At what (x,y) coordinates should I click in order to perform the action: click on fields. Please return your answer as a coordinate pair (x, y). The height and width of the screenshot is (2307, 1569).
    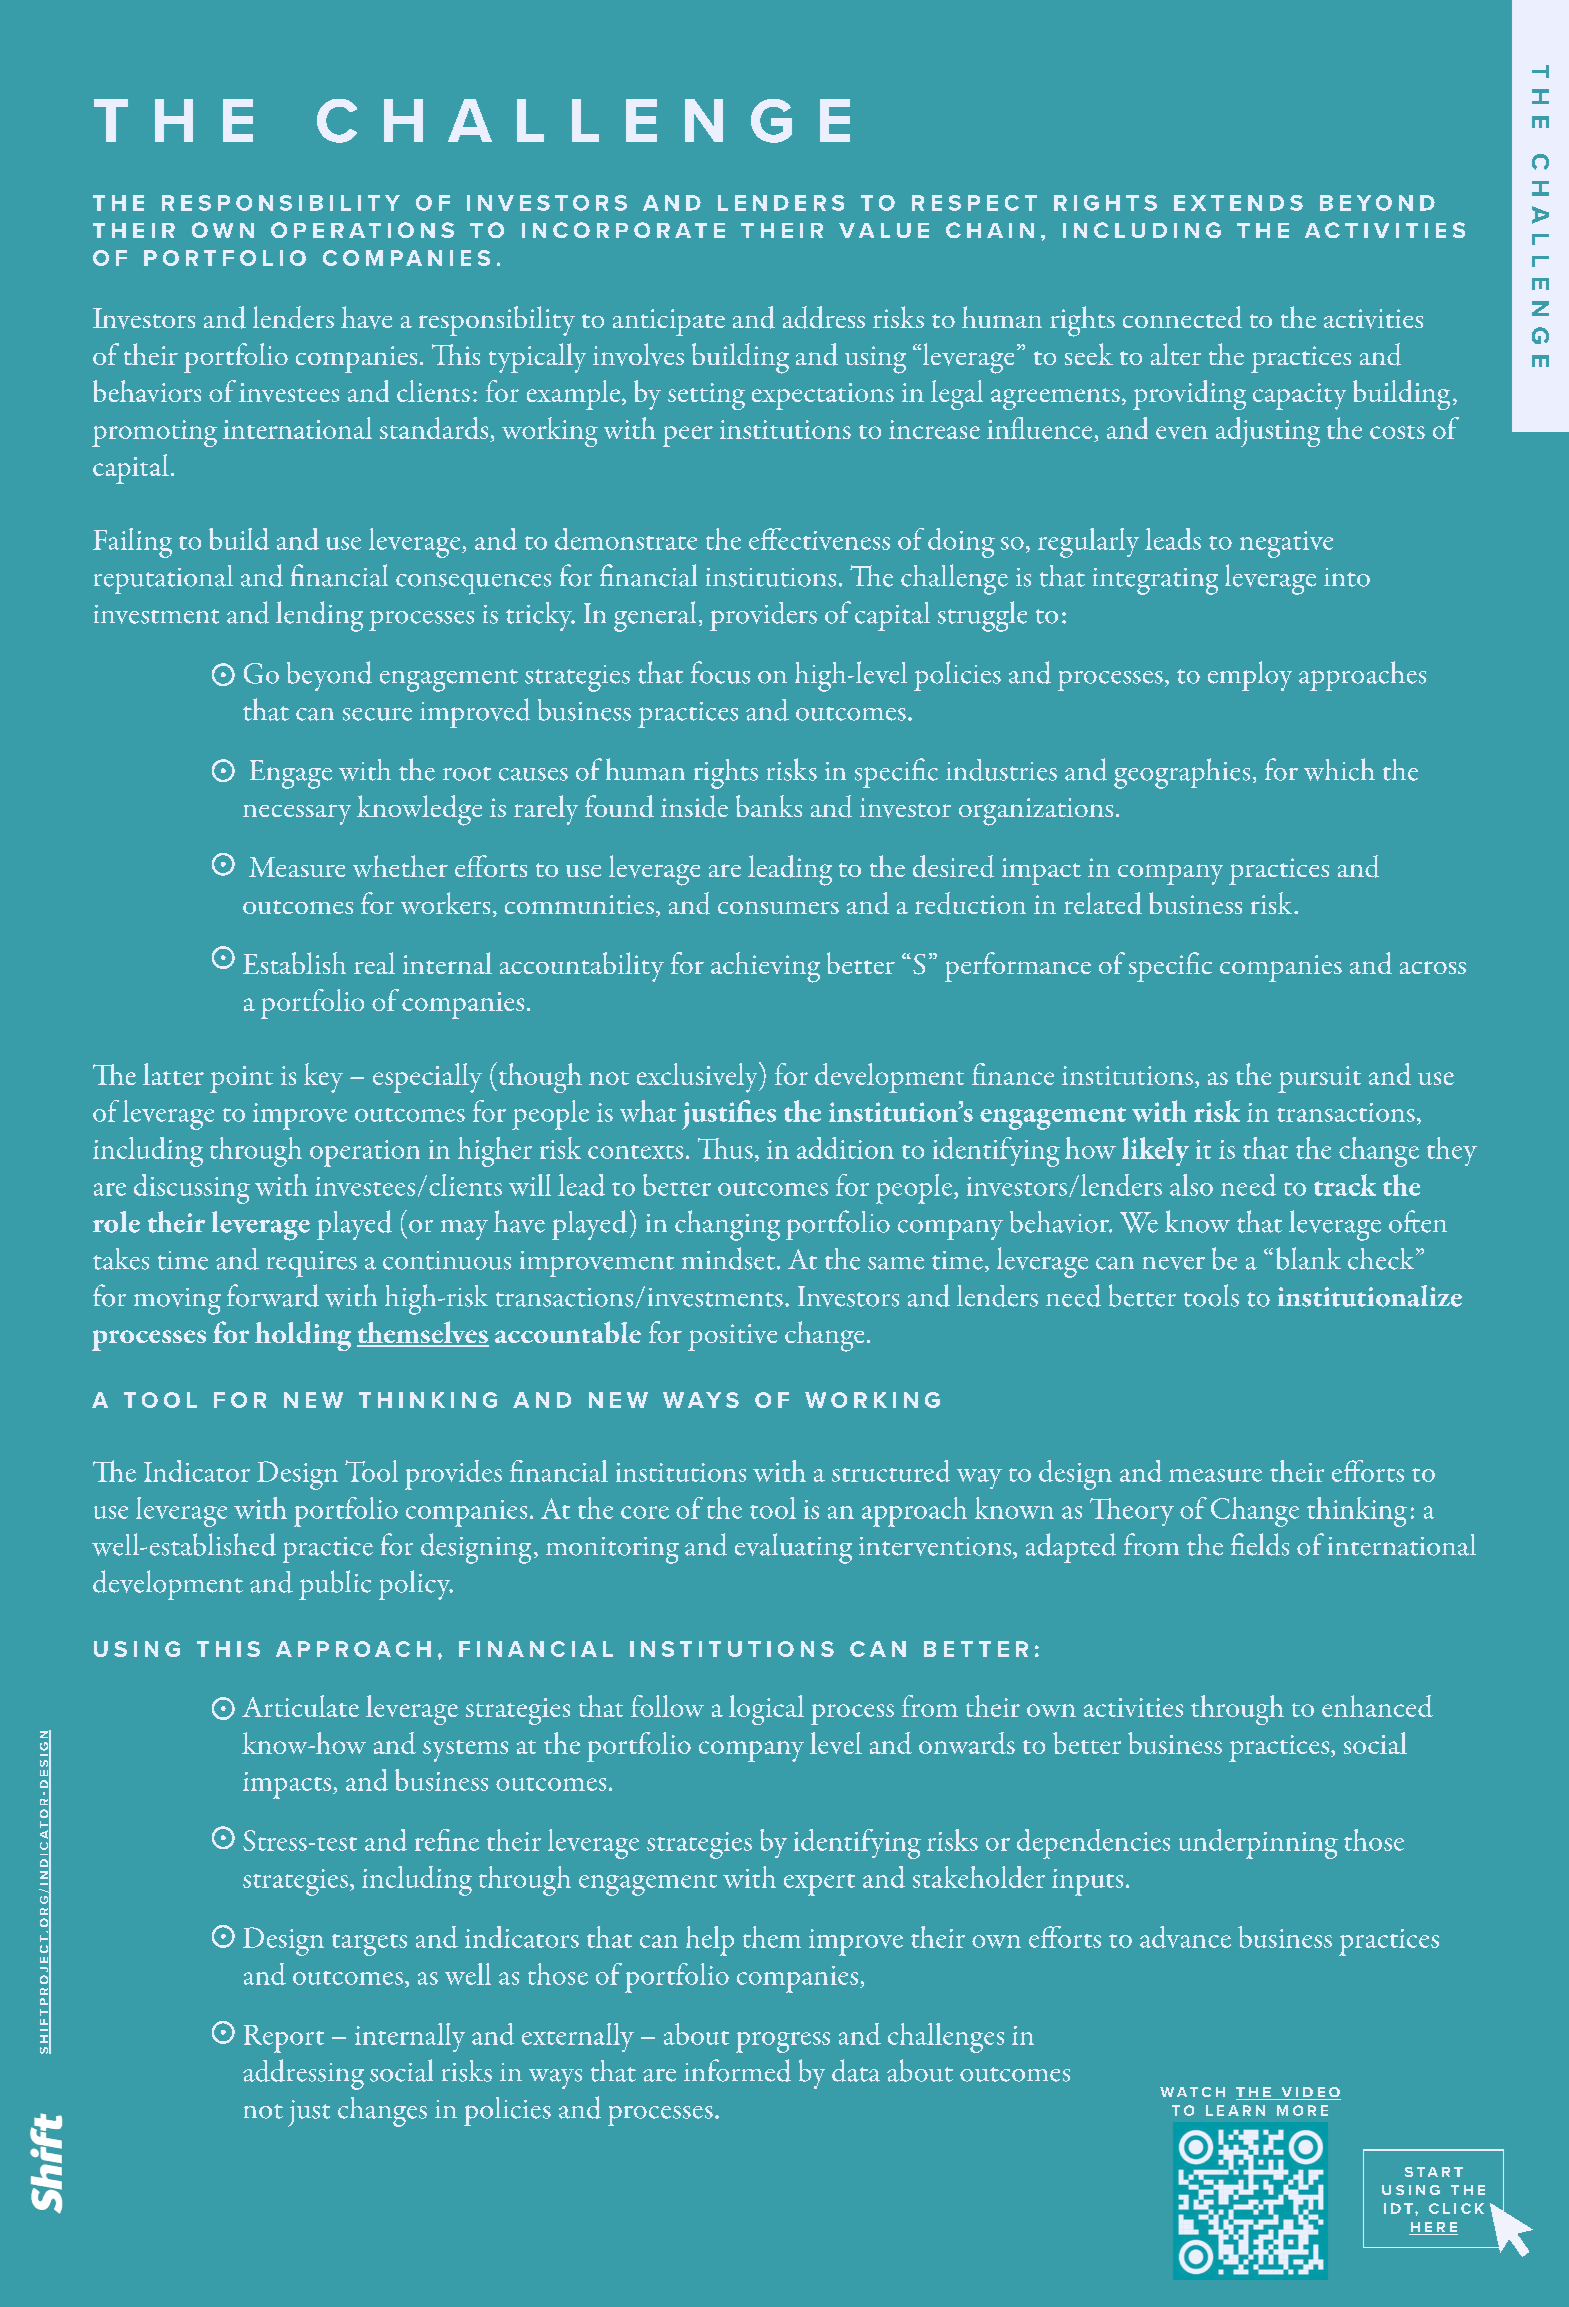
    Looking at the image, I should click on (1260, 1544).
